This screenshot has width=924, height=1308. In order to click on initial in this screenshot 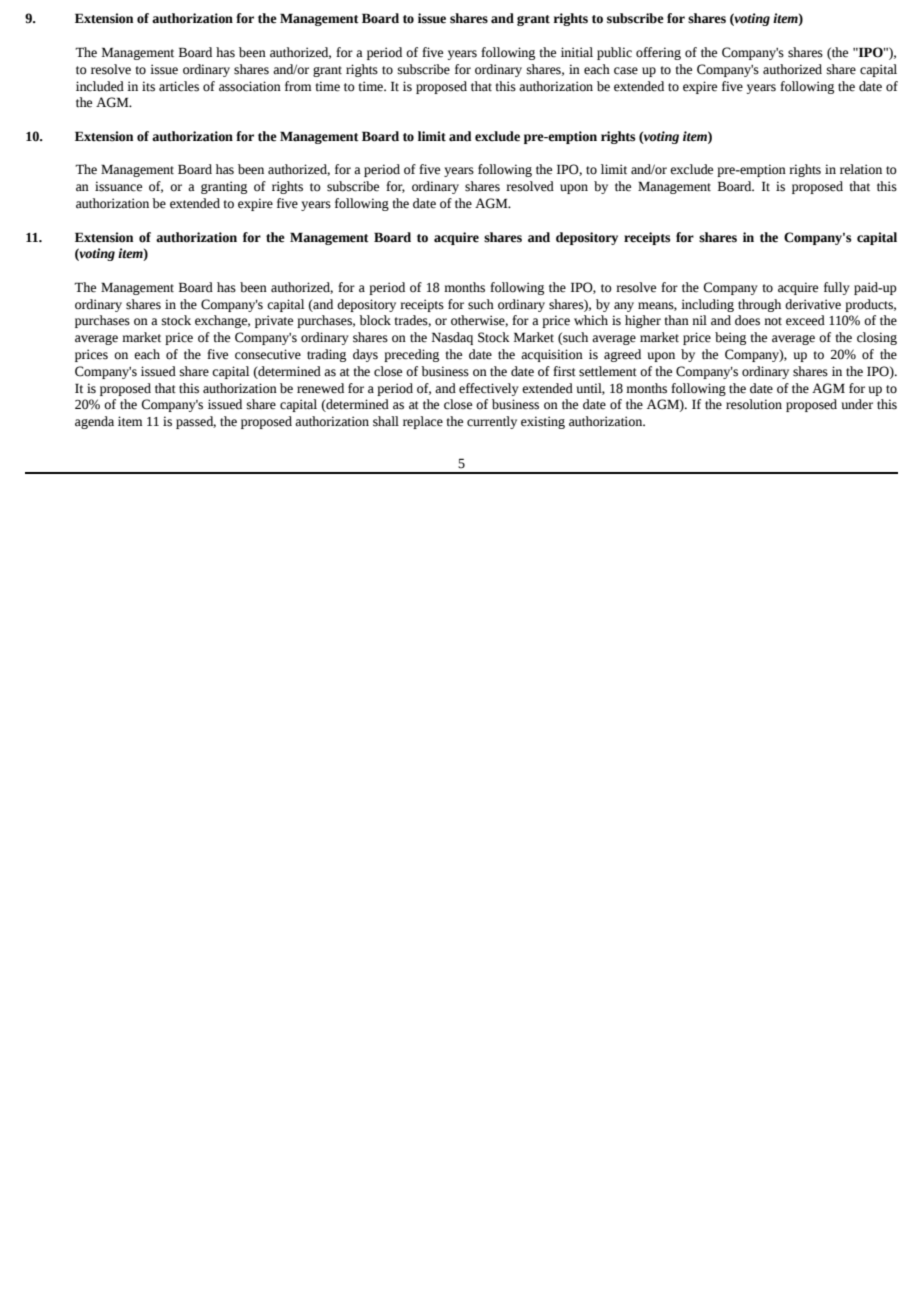, I will do `click(577, 52)`.
